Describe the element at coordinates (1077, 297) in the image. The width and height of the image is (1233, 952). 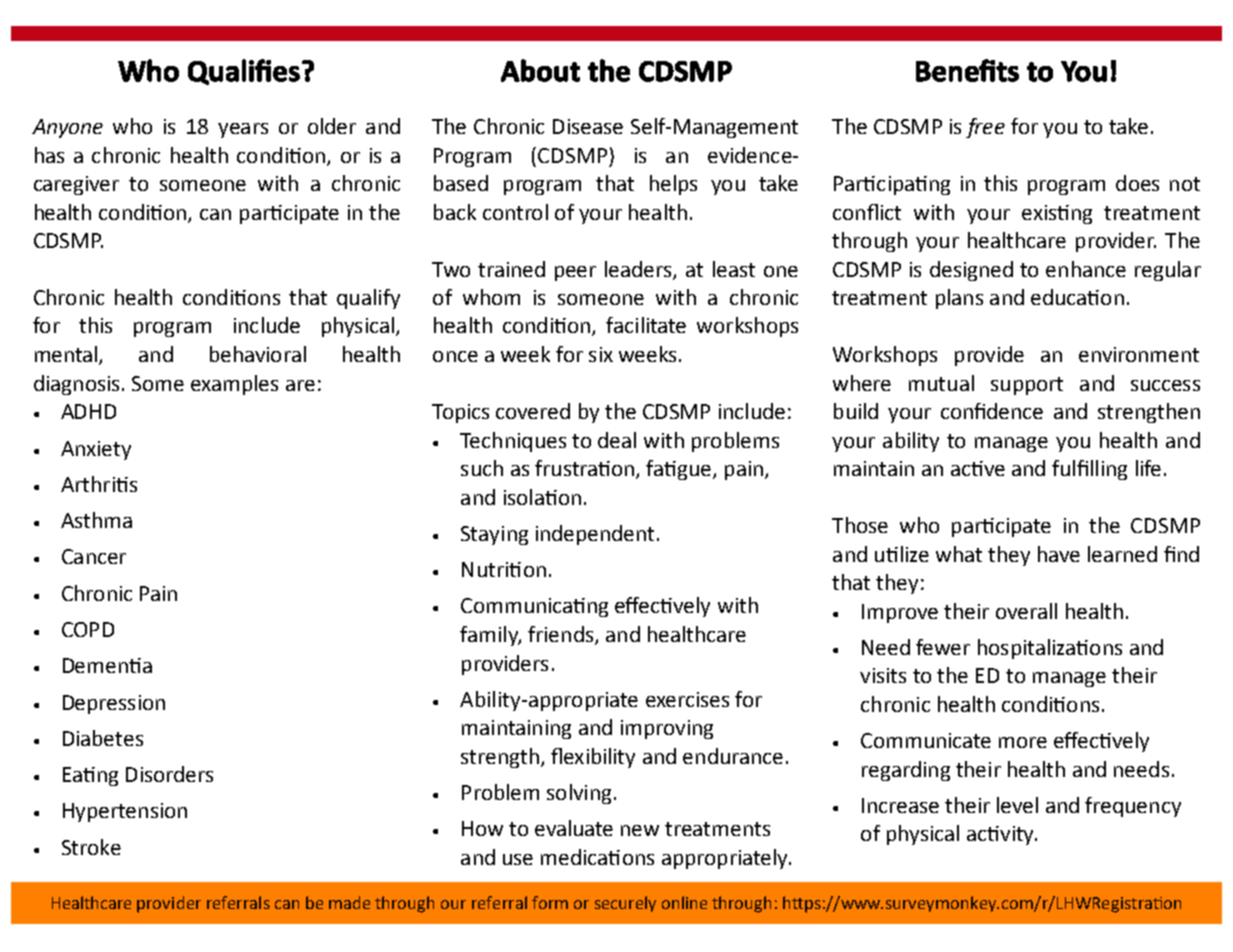
I see `education` at that location.
